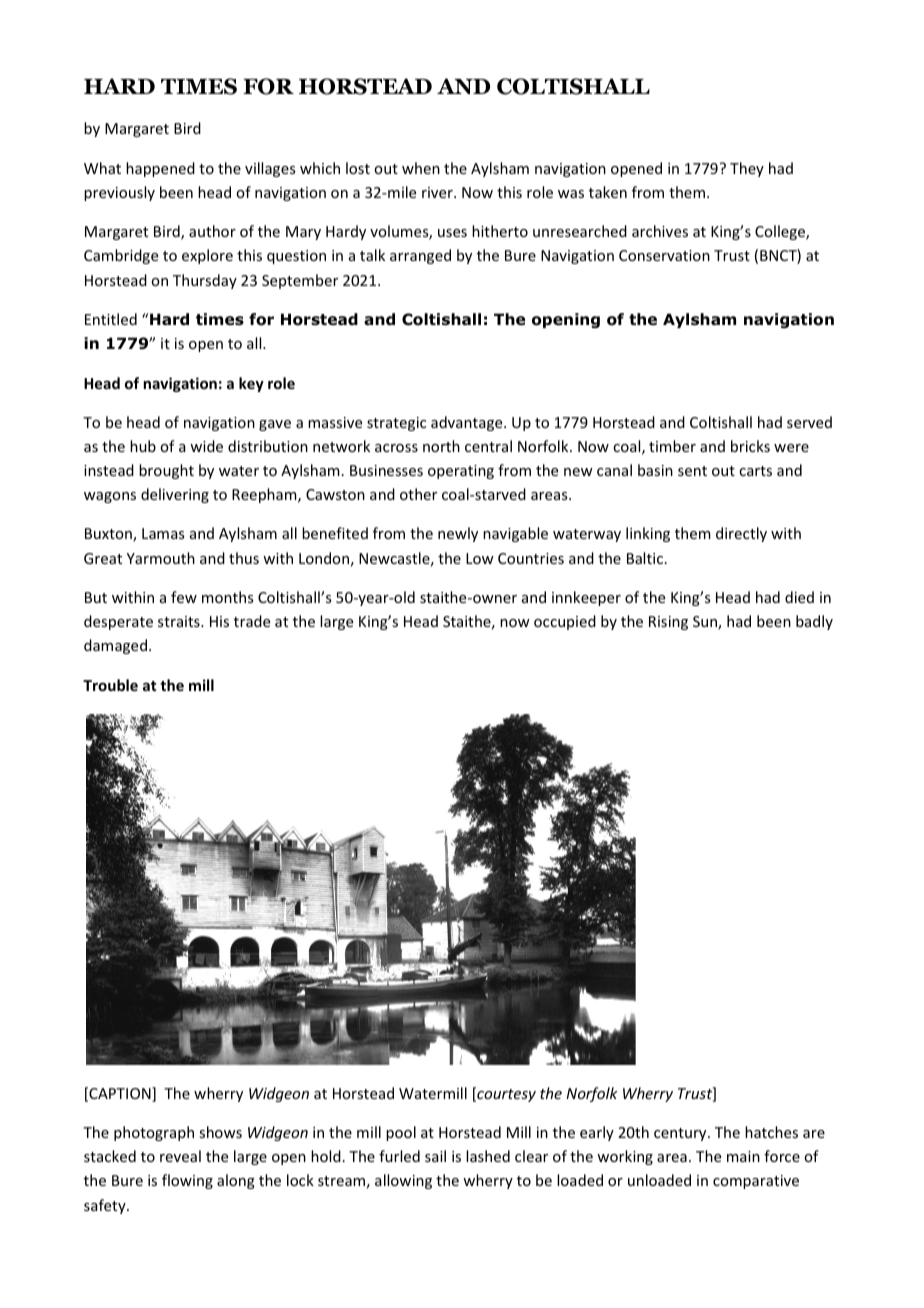 The width and height of the document is (924, 1308). I want to click on river, so click(438, 192).
